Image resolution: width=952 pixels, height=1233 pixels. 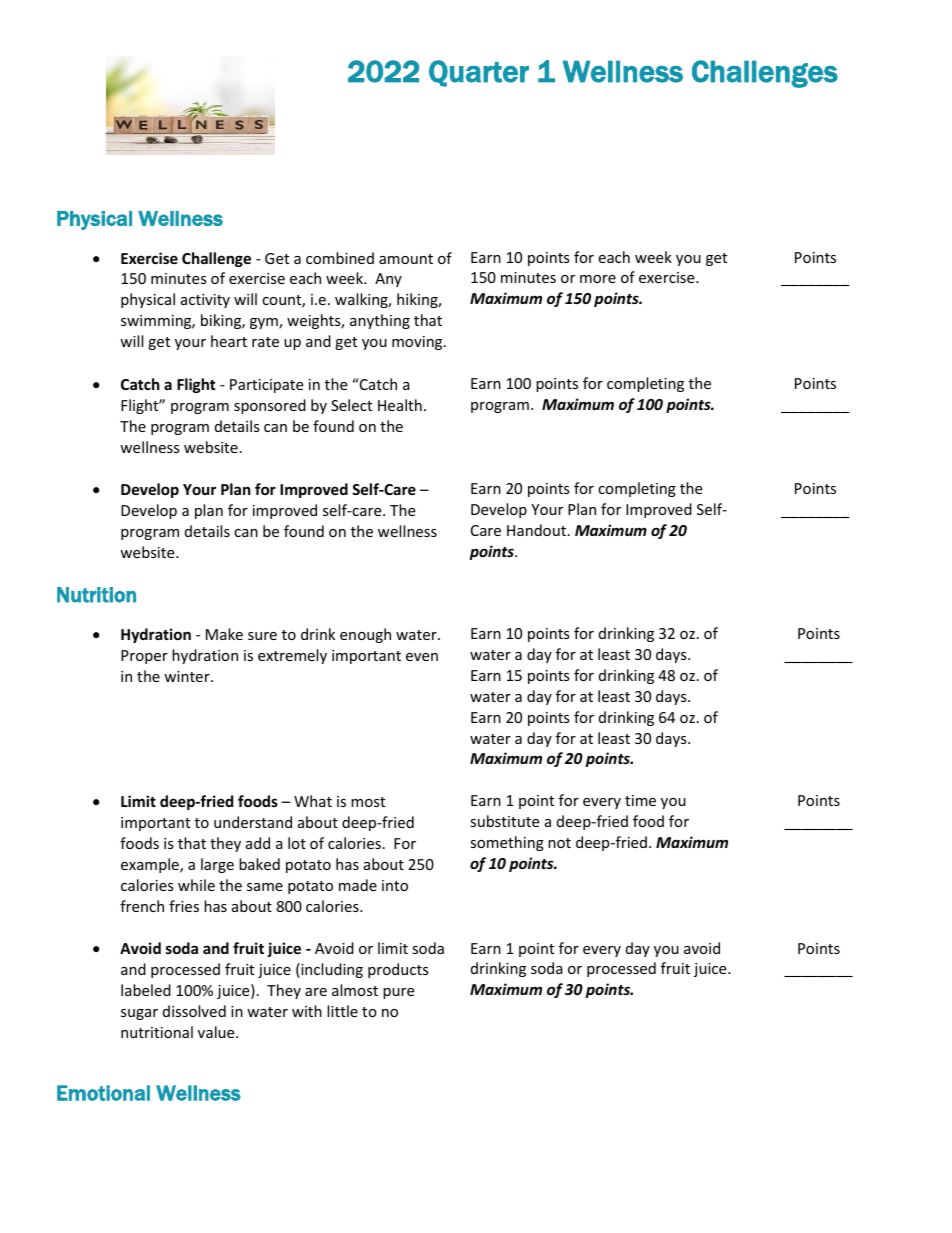 What do you see at coordinates (479, 73) in the page?
I see `Quarter` at bounding box center [479, 73].
